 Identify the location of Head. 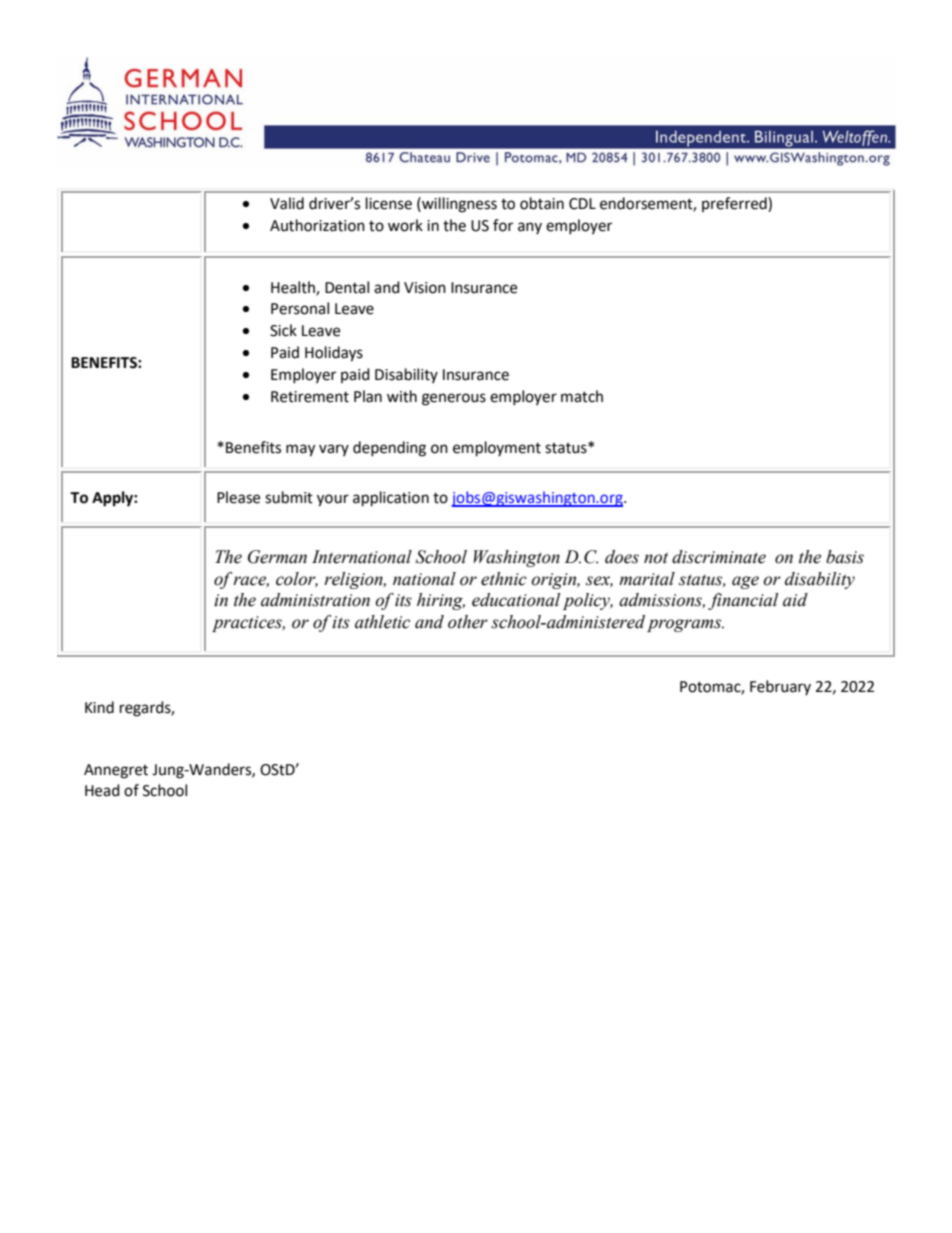
(102, 790).
